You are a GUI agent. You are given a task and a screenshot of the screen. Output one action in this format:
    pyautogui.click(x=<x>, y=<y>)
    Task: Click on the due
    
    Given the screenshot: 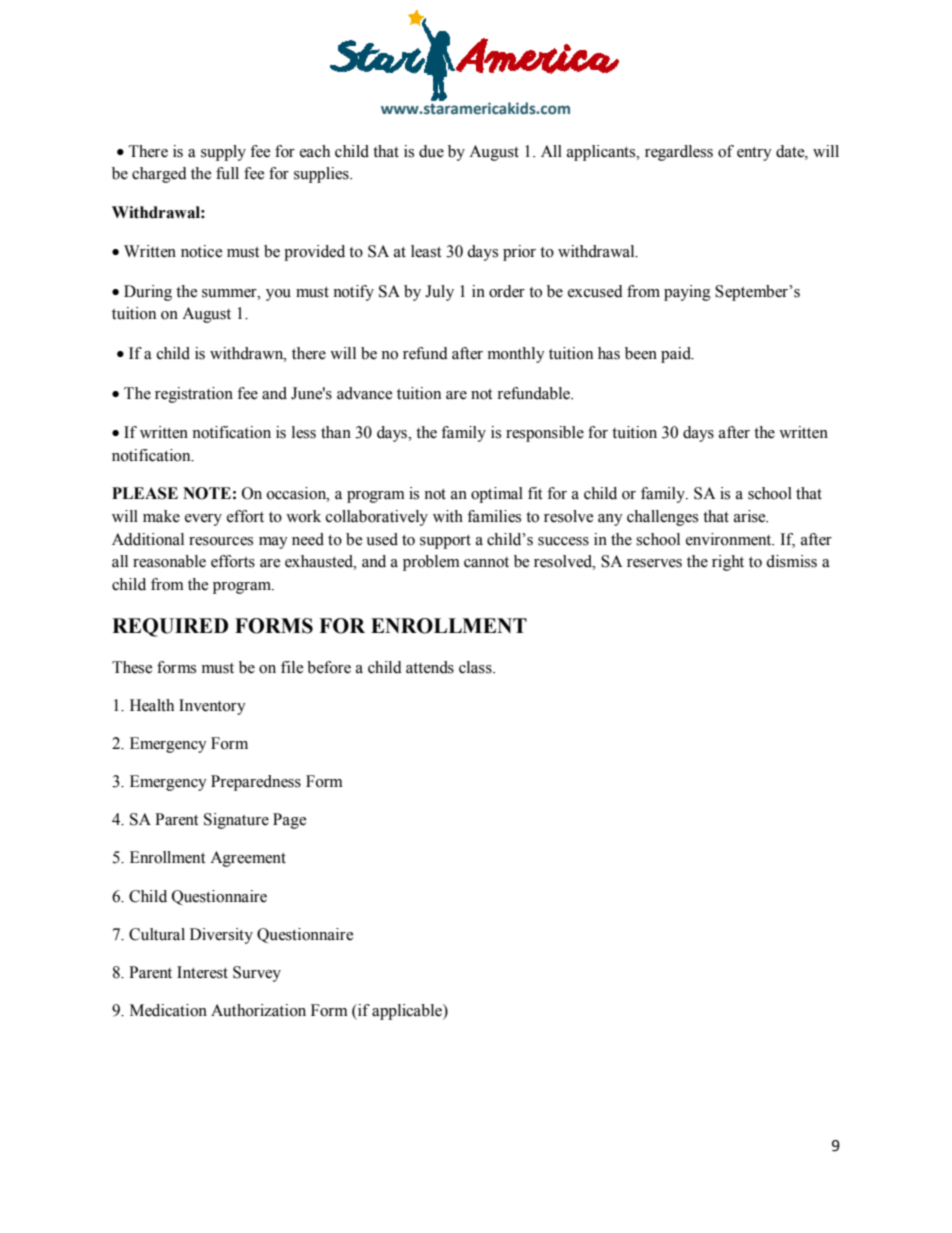 What is the action you would take?
    pyautogui.click(x=431, y=151)
